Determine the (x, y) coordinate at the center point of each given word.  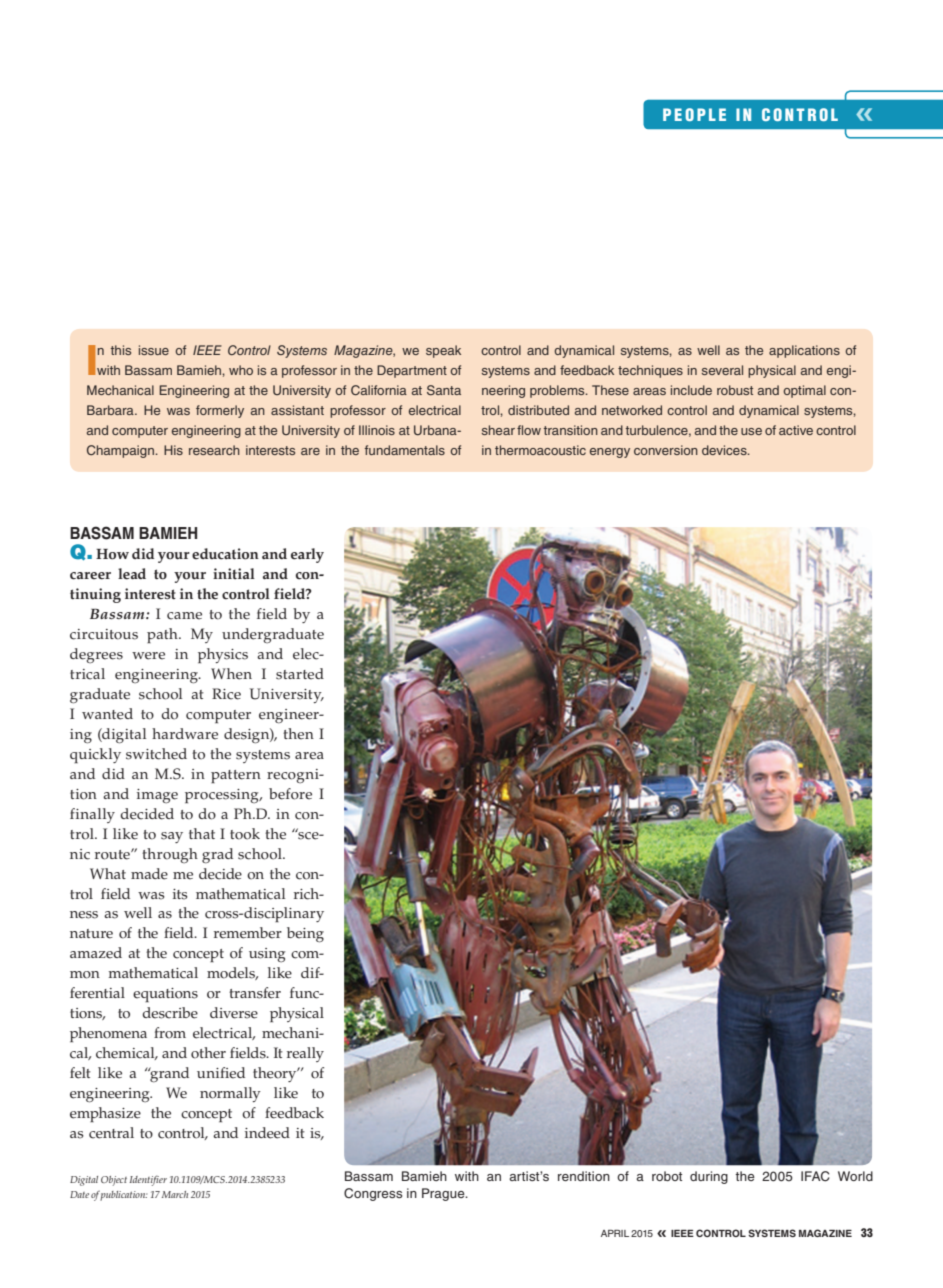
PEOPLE (694, 114)
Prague (444, 1194)
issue (154, 350)
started (300, 674)
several (722, 370)
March (175, 1194)
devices (725, 450)
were (148, 656)
